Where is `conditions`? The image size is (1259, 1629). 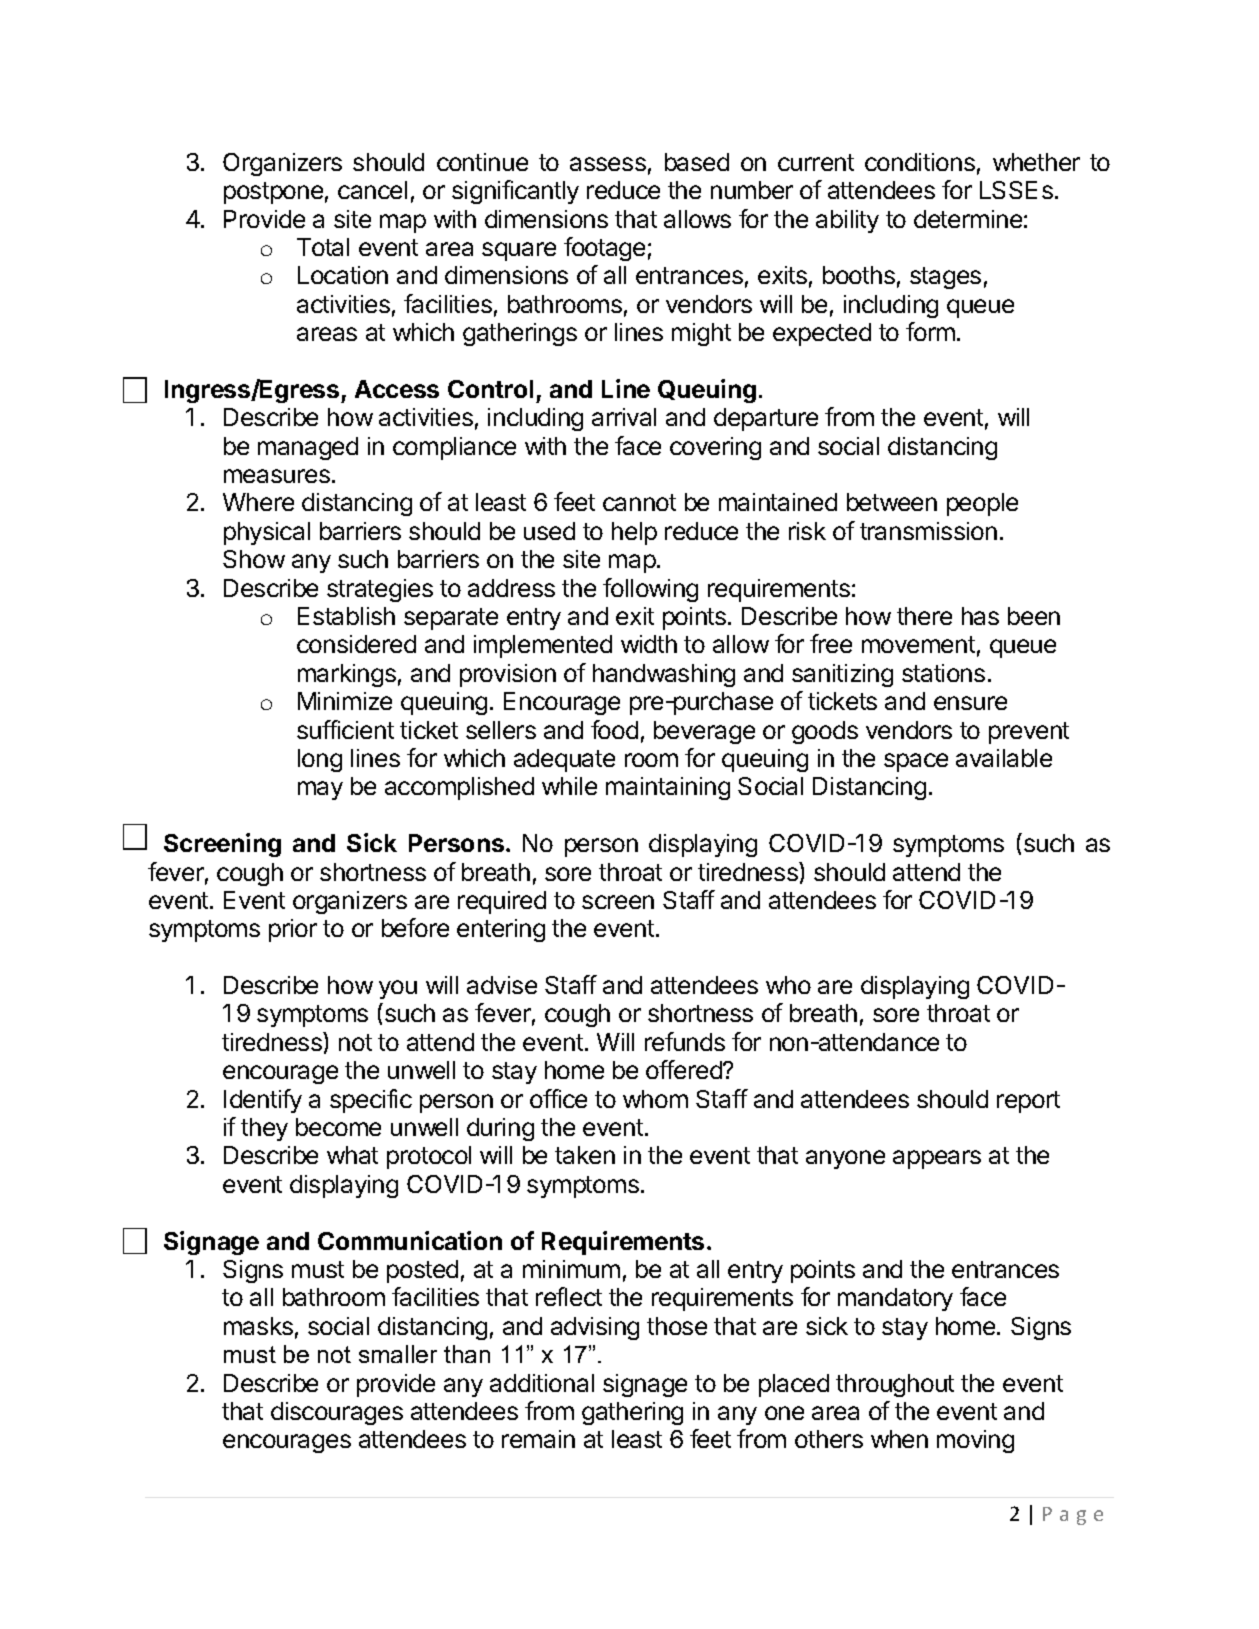
conditions is located at coordinates (920, 162).
